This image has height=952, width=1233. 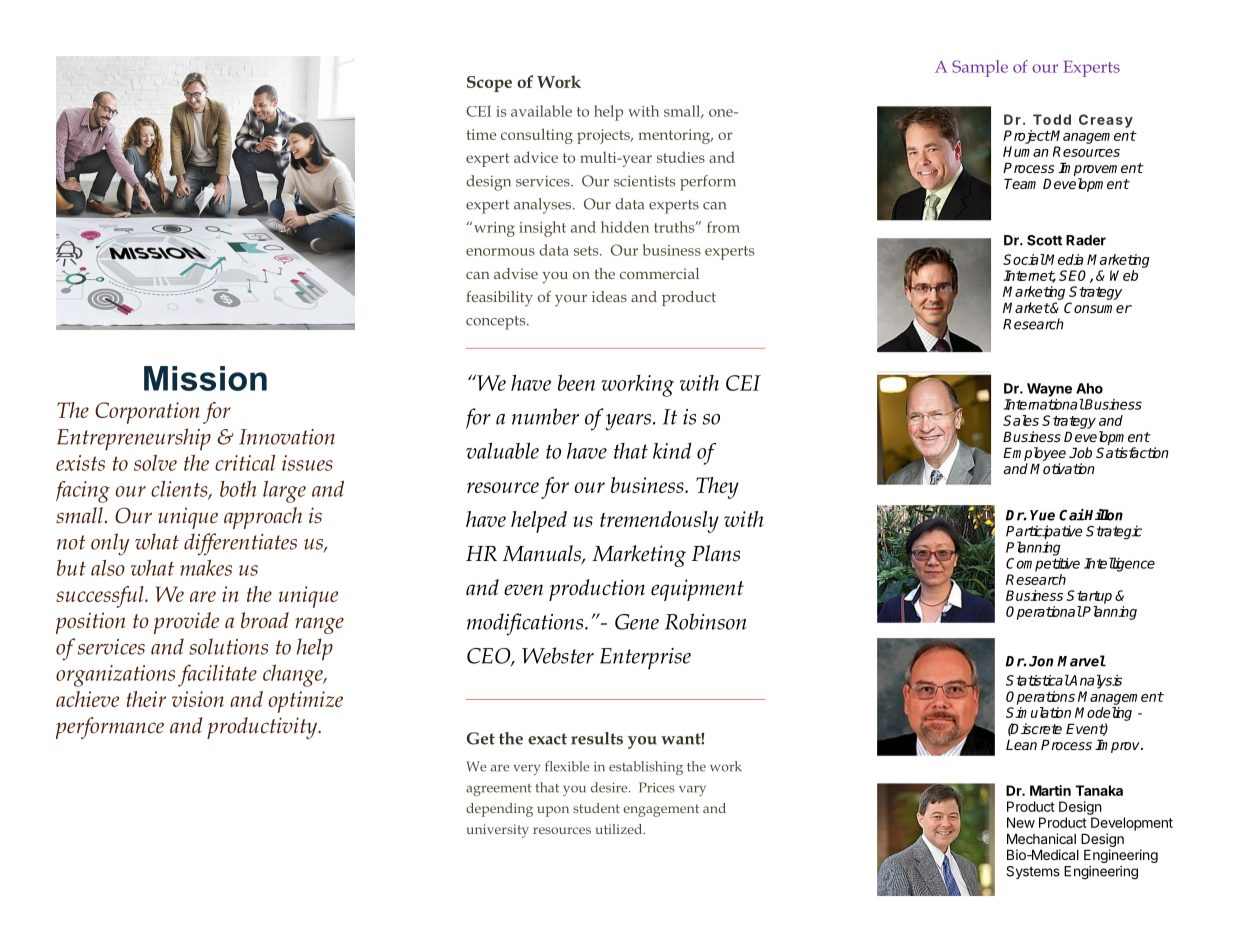 What do you see at coordinates (1049, 390) in the image?
I see `Wayne` at bounding box center [1049, 390].
